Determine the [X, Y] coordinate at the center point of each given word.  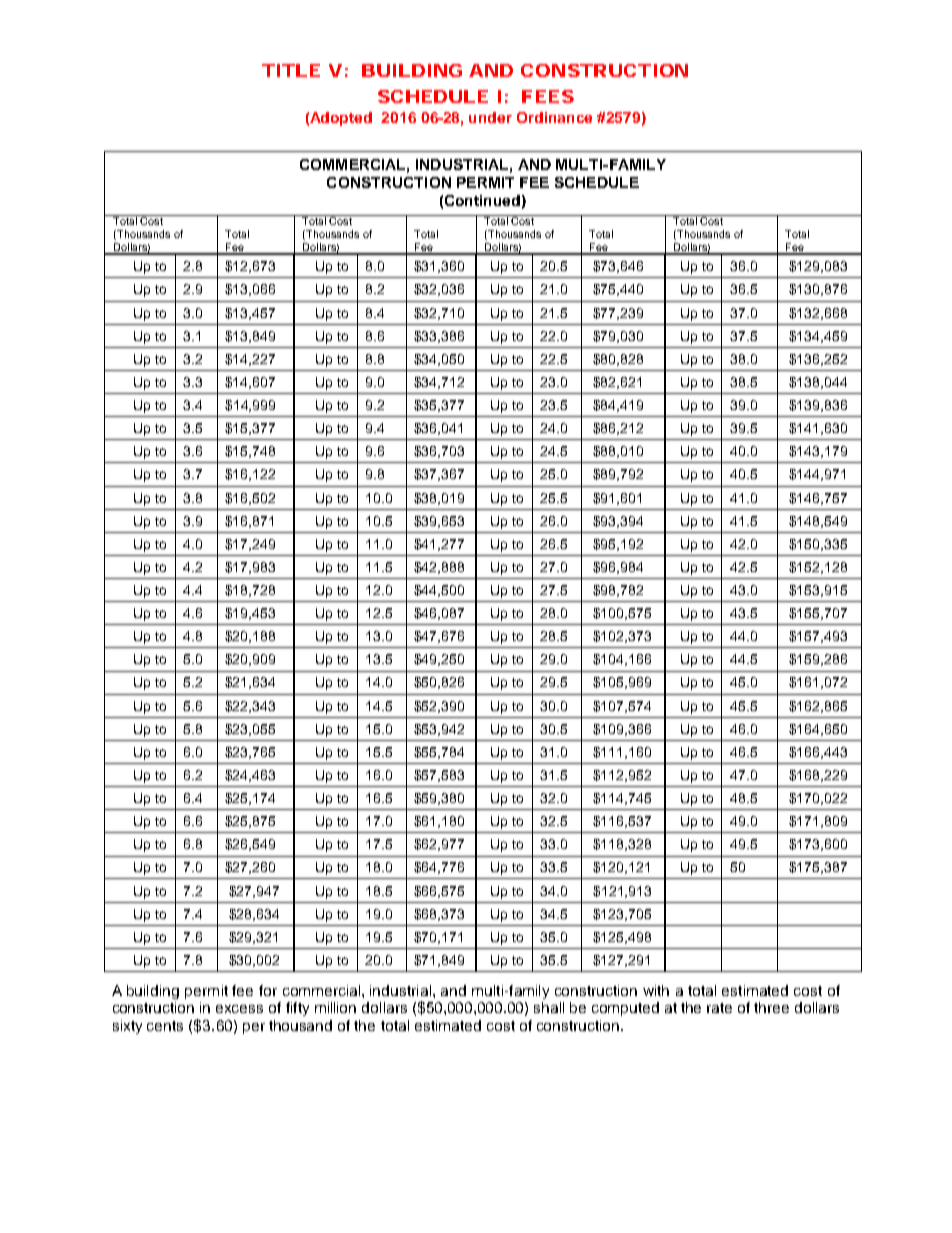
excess [239, 1009]
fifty [297, 1009]
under [490, 117]
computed [625, 1009]
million [335, 1007]
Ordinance [554, 117]
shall [549, 1007]
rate [719, 1008]
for [268, 990]
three [771, 1007]
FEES [548, 96]
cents [165, 1026]
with [656, 990]
